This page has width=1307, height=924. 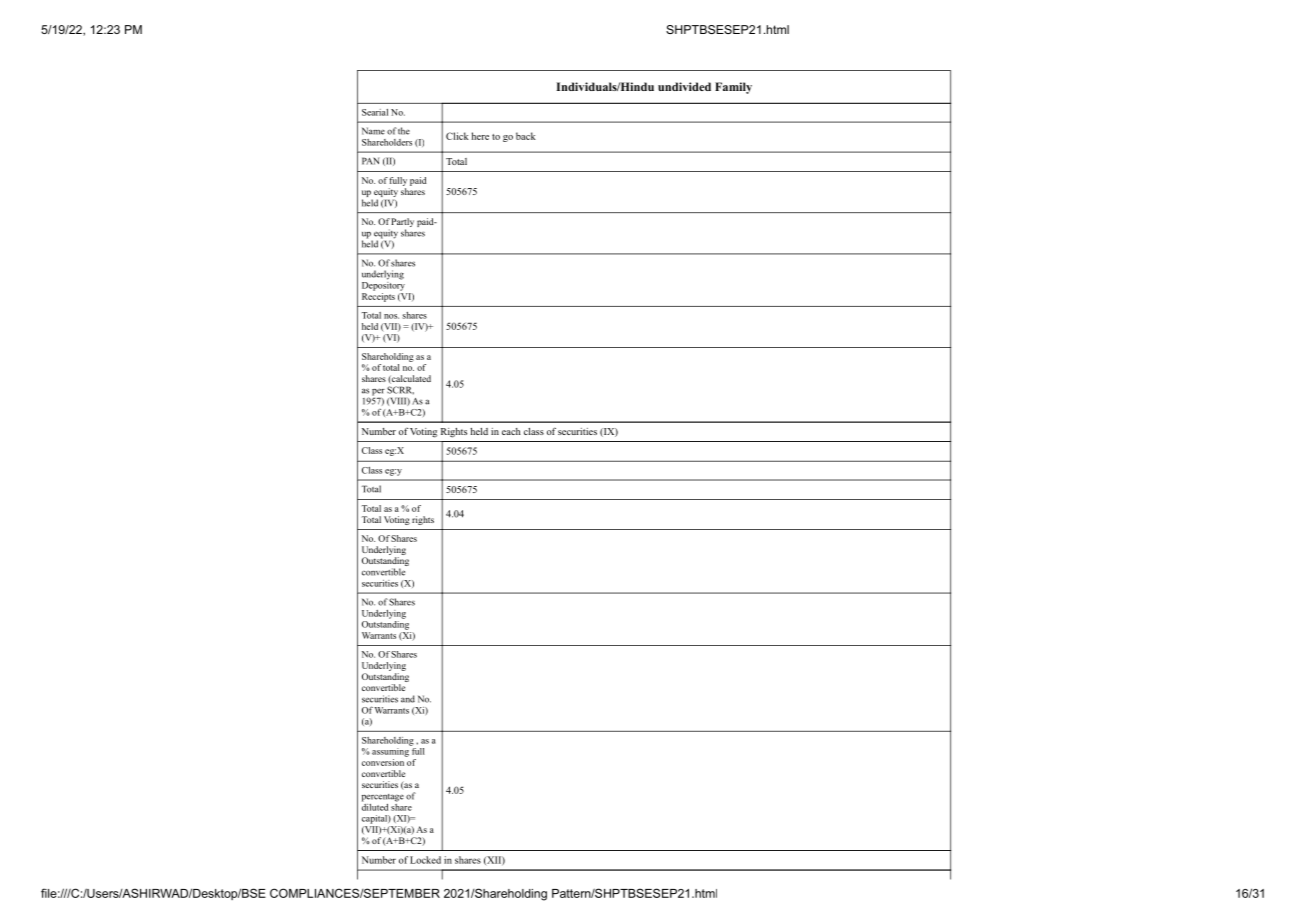 I want to click on Family, so click(x=733, y=88).
